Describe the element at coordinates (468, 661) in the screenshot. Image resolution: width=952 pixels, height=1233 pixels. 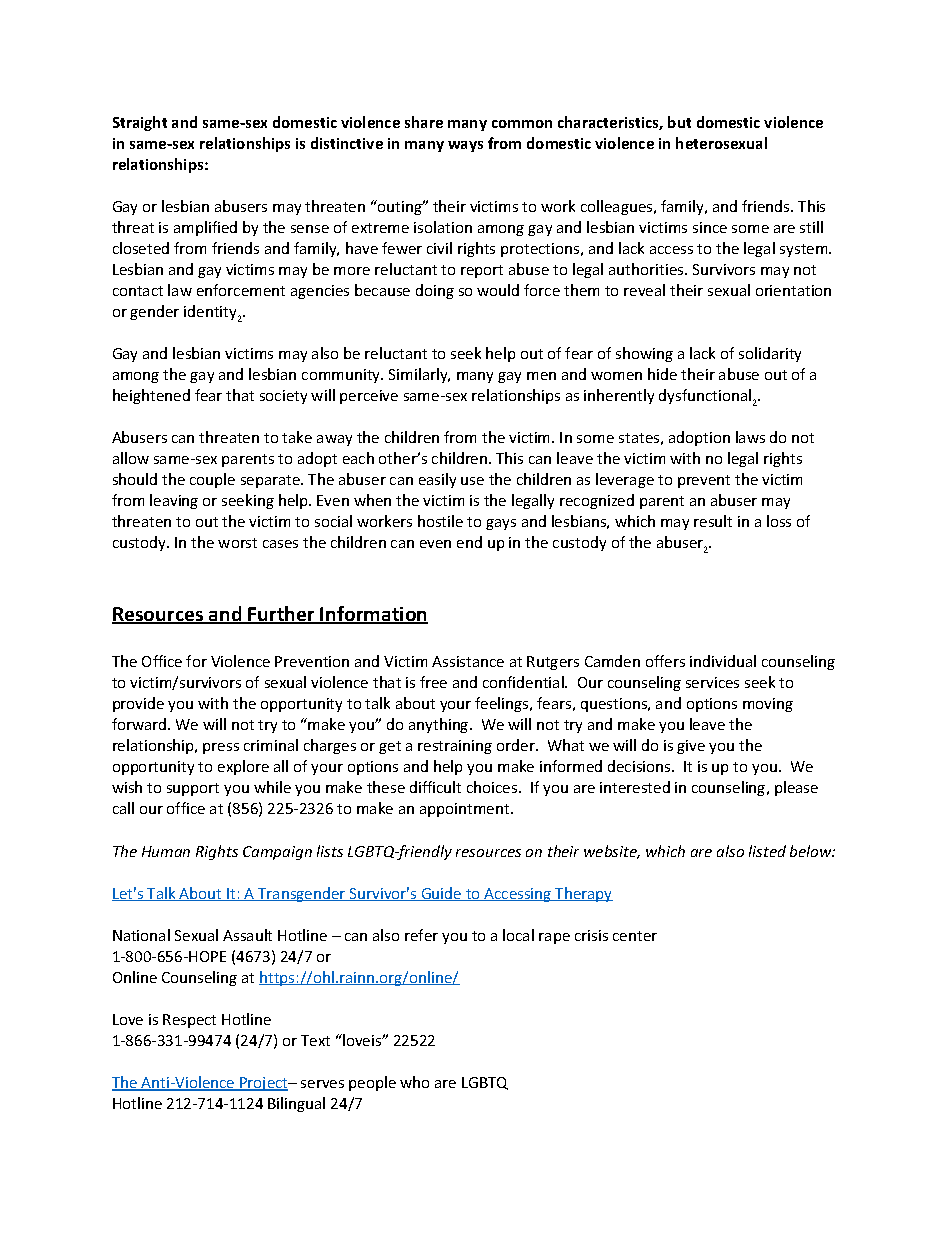
I see `Assistance` at that location.
